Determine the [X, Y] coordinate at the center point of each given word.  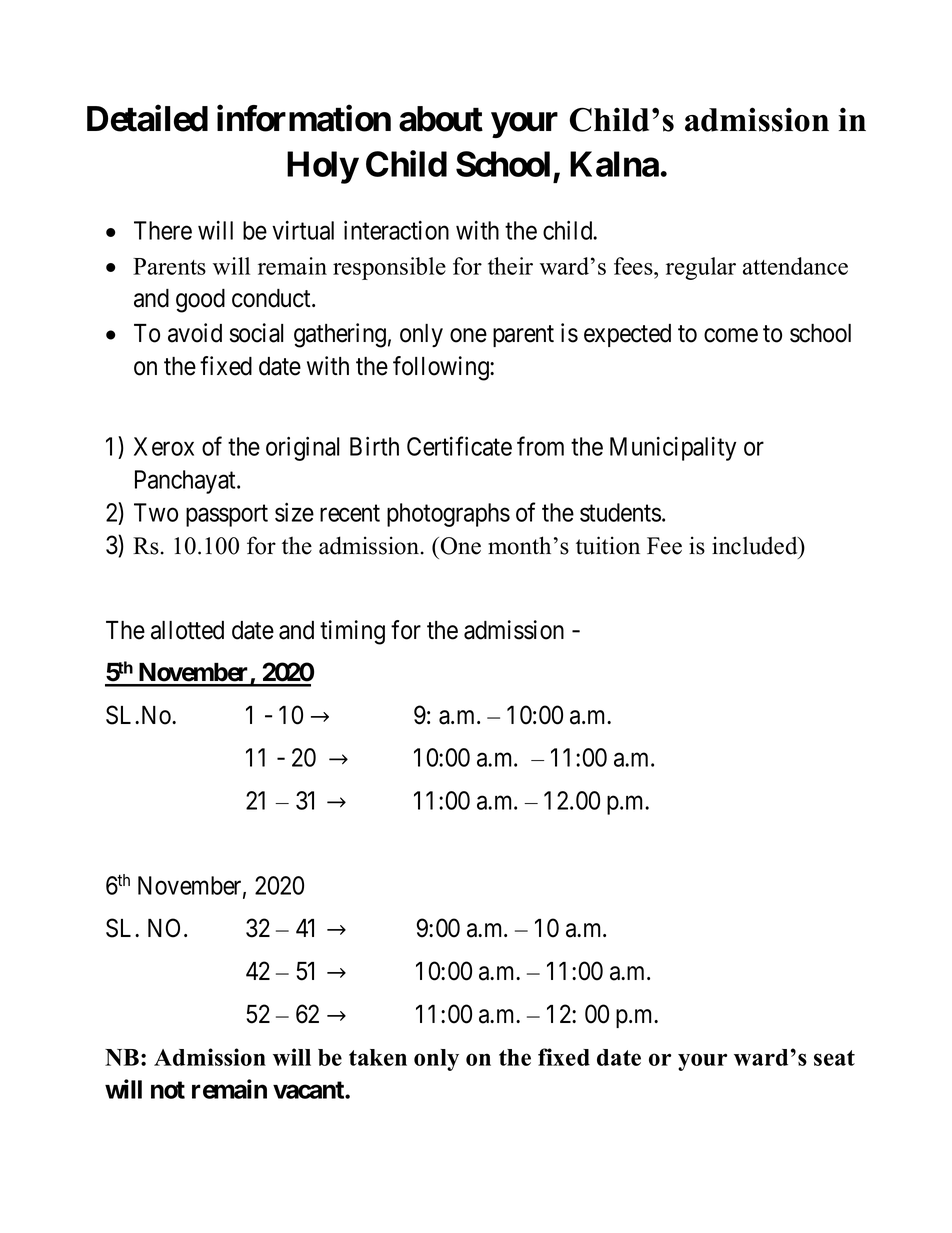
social [256, 333]
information [304, 118]
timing [352, 632]
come [731, 335]
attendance [795, 266]
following [442, 368]
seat [834, 1058]
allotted [187, 630]
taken [378, 1057]
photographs [448, 515]
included [756, 545]
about [441, 119]
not [168, 1090]
